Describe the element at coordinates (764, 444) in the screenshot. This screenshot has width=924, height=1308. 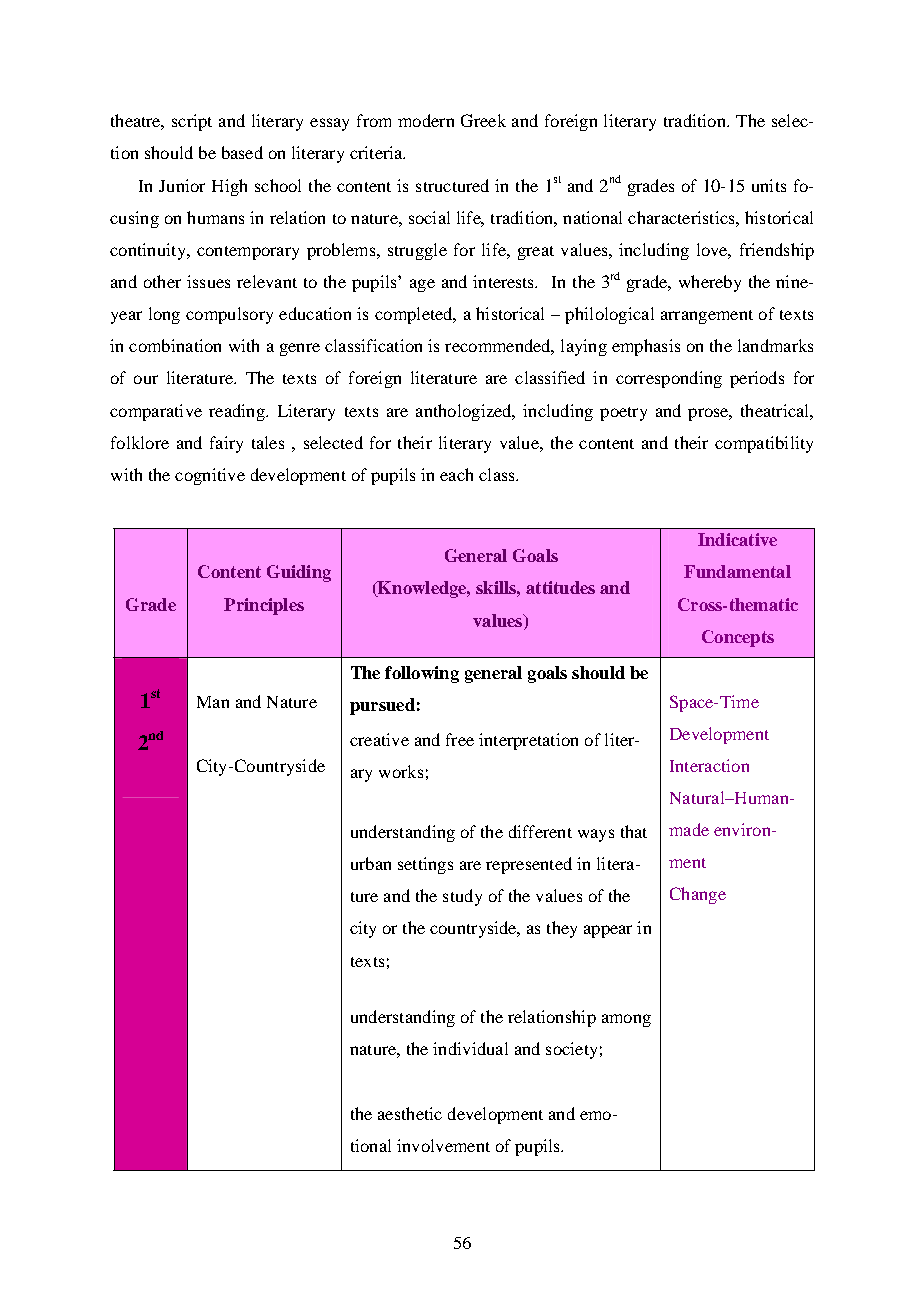
I see `compatibility` at that location.
